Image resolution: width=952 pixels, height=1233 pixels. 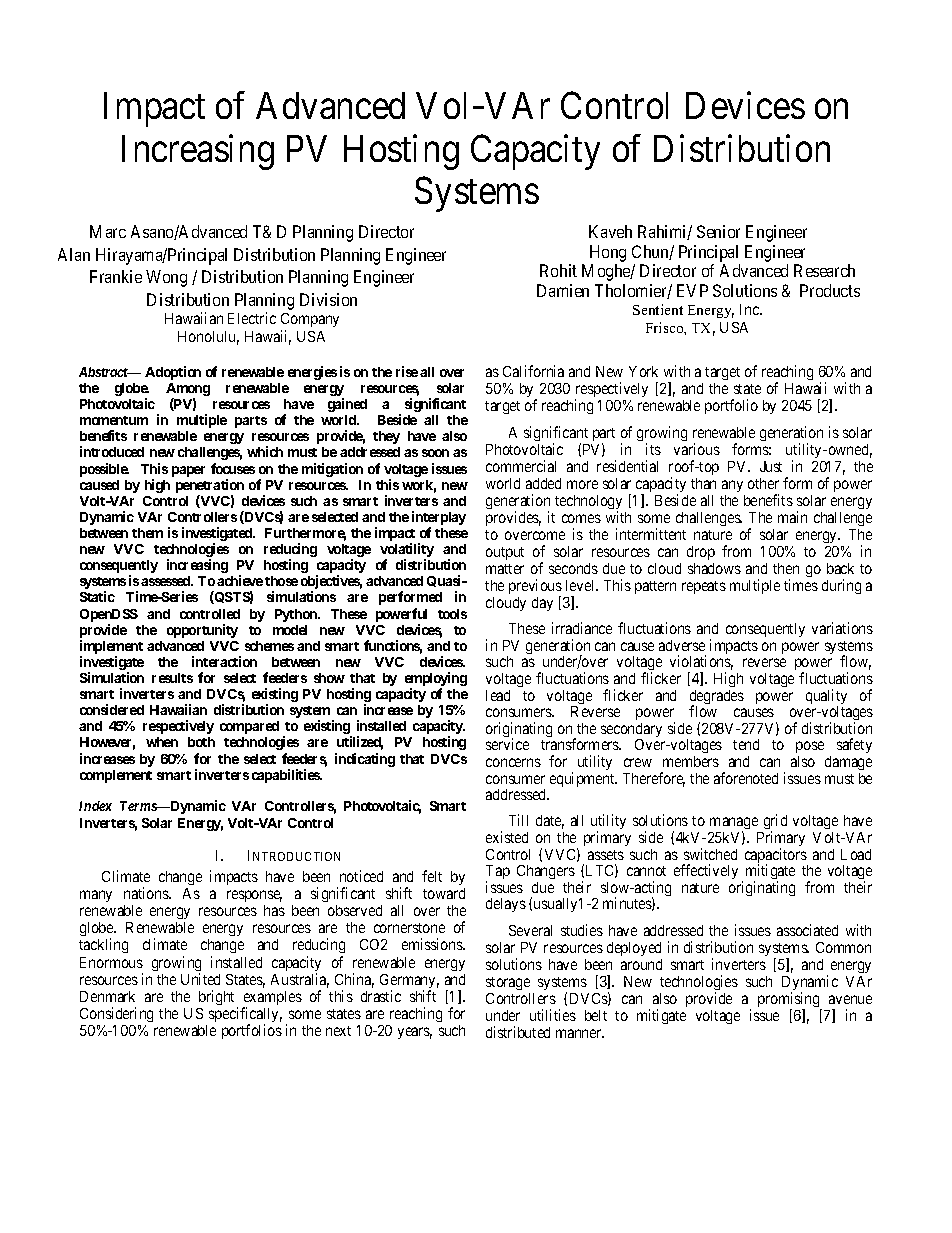 What do you see at coordinates (718, 231) in the page?
I see `Senior` at bounding box center [718, 231].
